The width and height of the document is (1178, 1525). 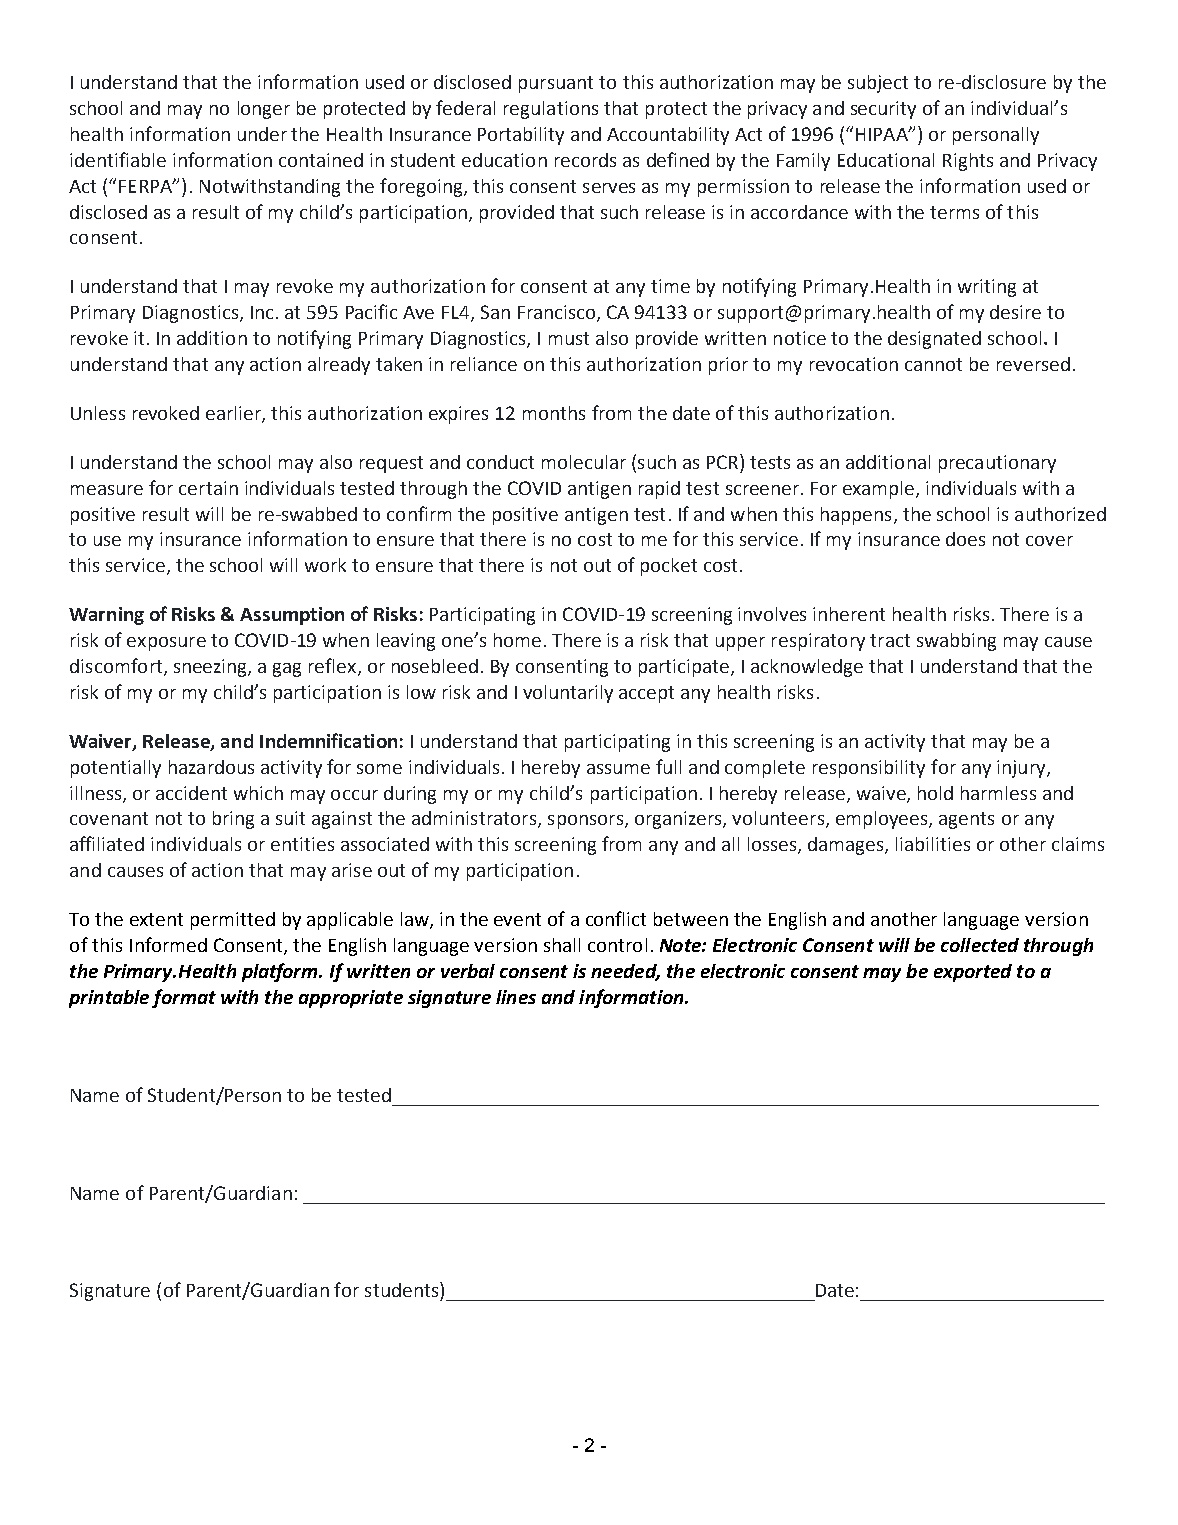 I want to click on security, so click(x=883, y=110).
